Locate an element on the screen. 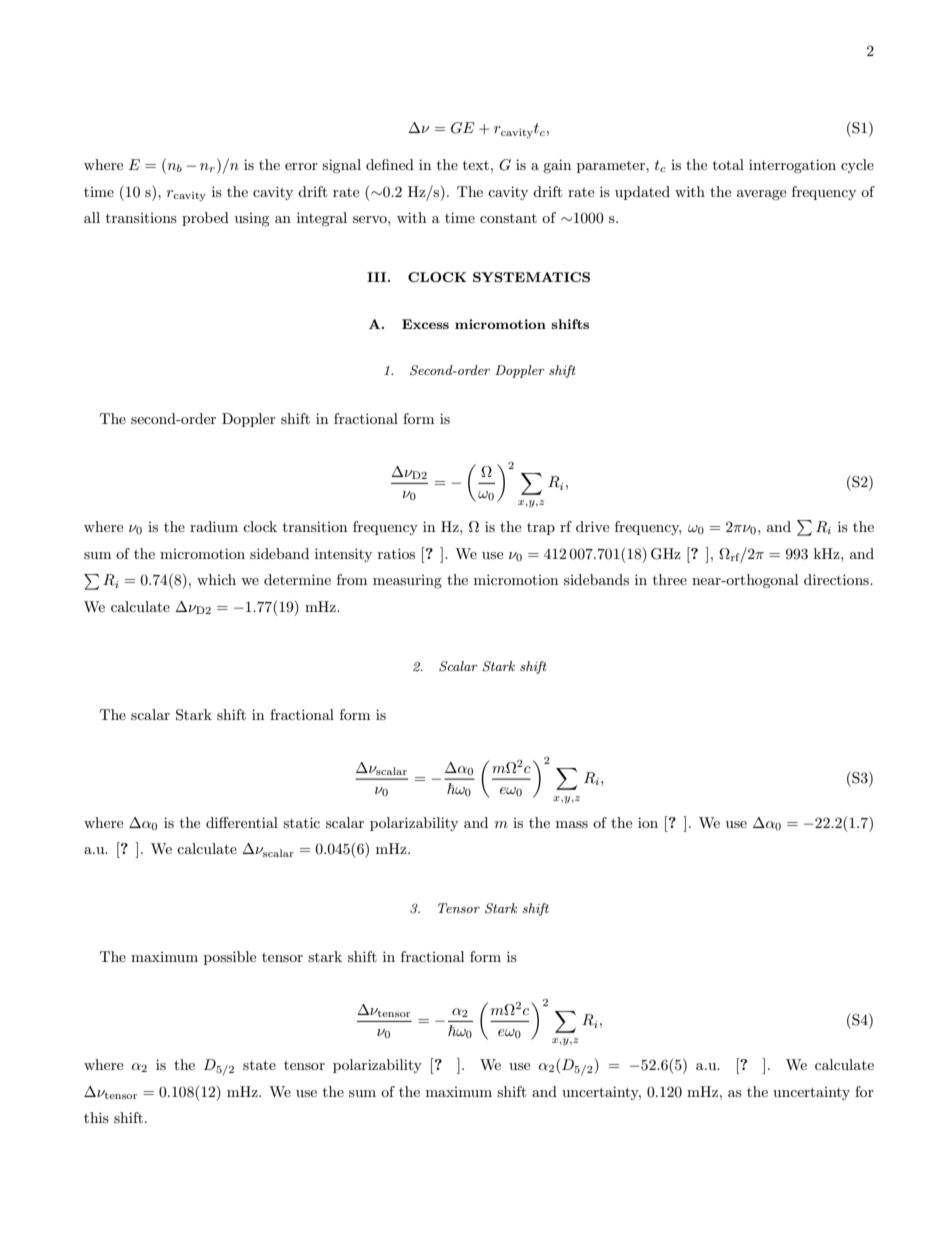 This screenshot has height=1233, width=952. text is located at coordinates (476, 165).
